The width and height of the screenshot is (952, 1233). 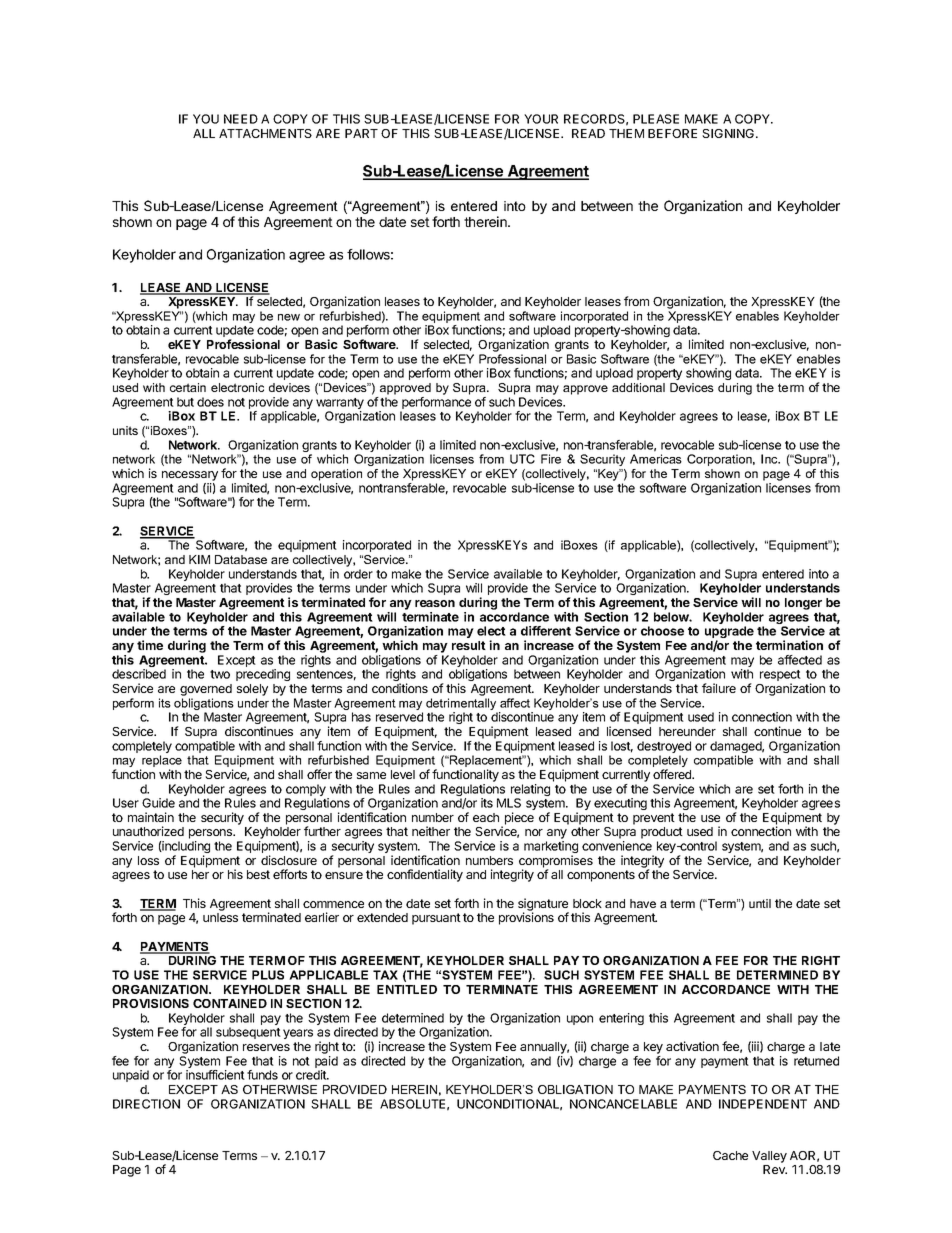 What do you see at coordinates (190, 476) in the screenshot?
I see `necessary` at bounding box center [190, 476].
